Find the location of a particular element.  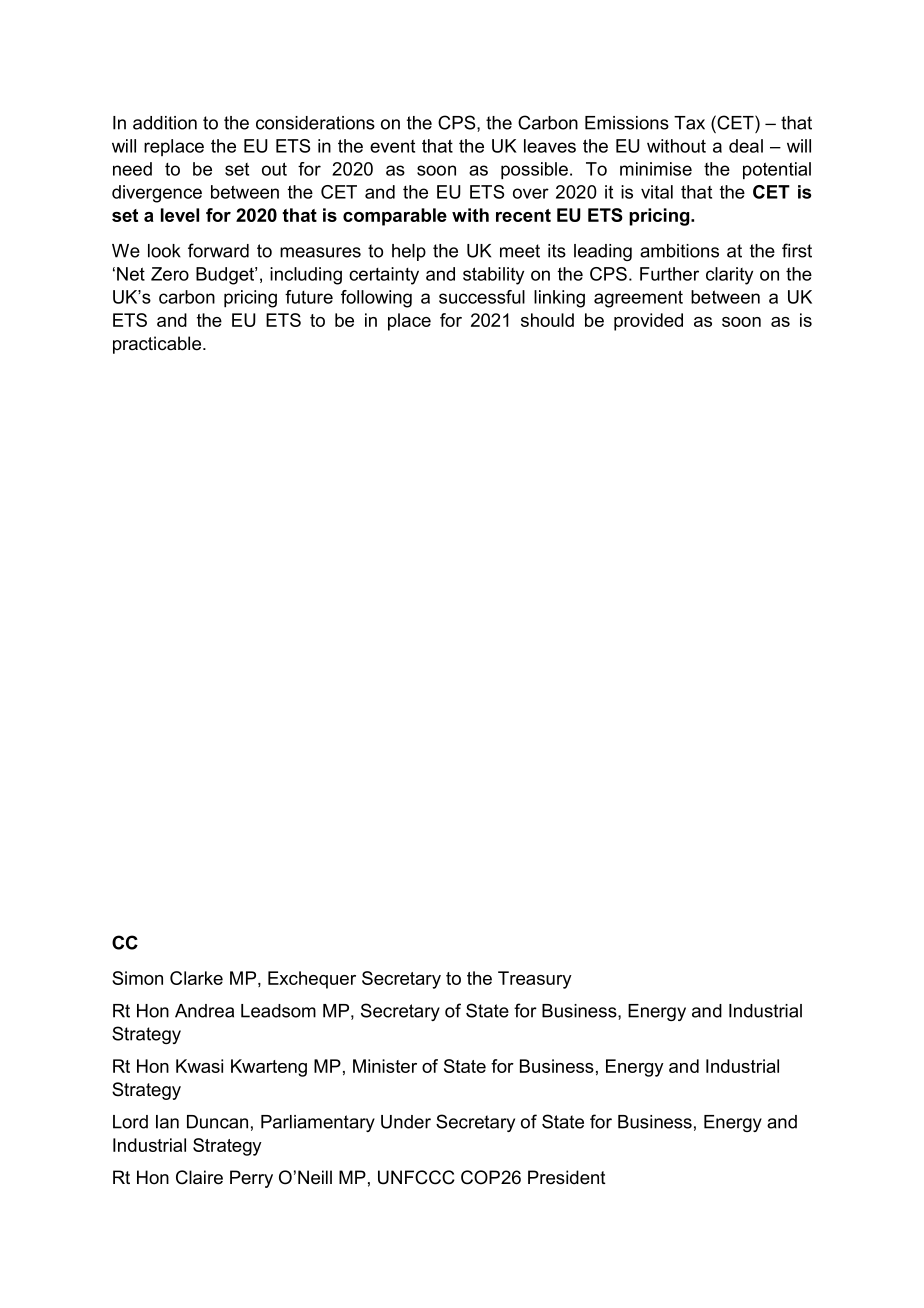

Clarke is located at coordinates (196, 978).
